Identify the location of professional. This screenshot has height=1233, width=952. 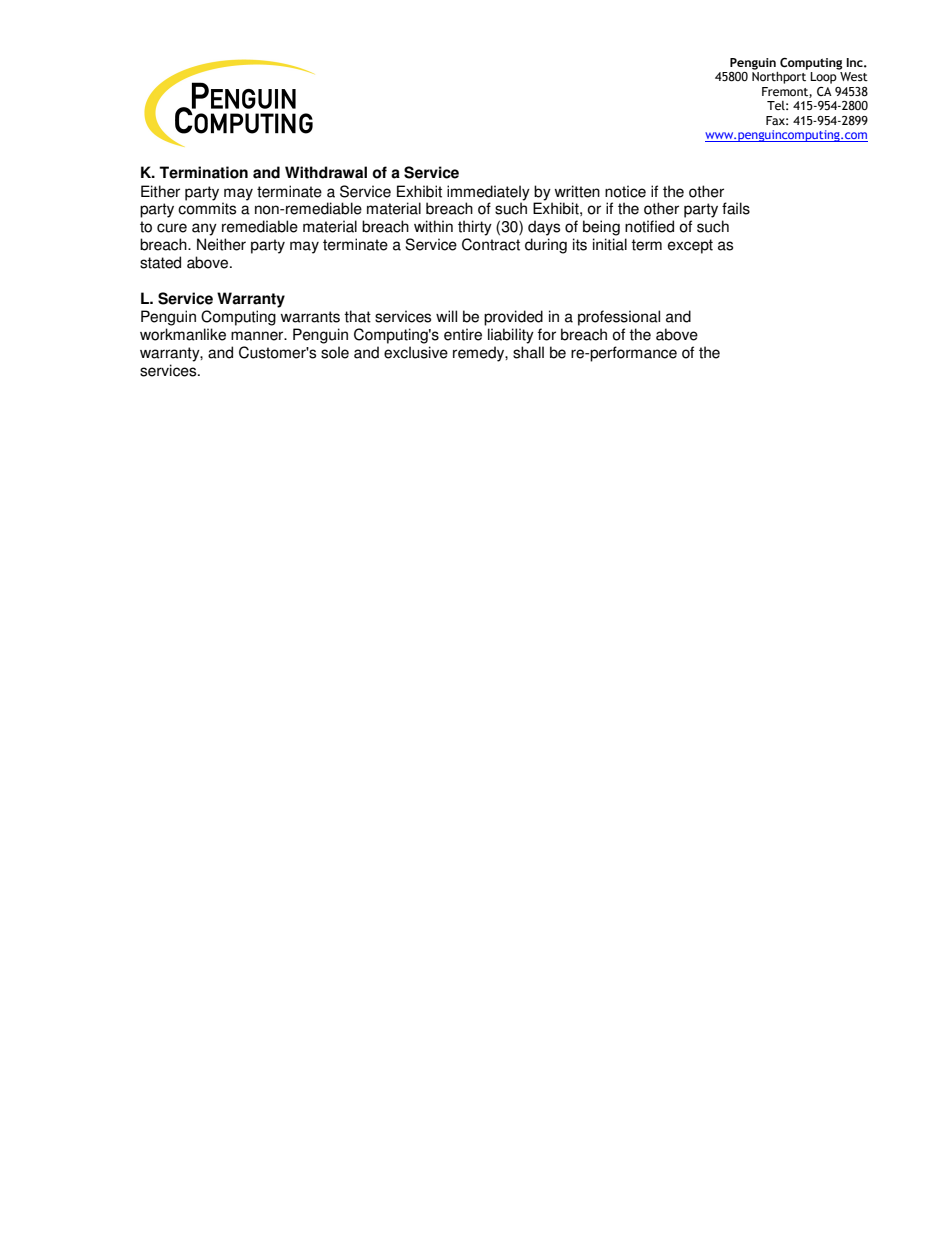
(619, 318).
